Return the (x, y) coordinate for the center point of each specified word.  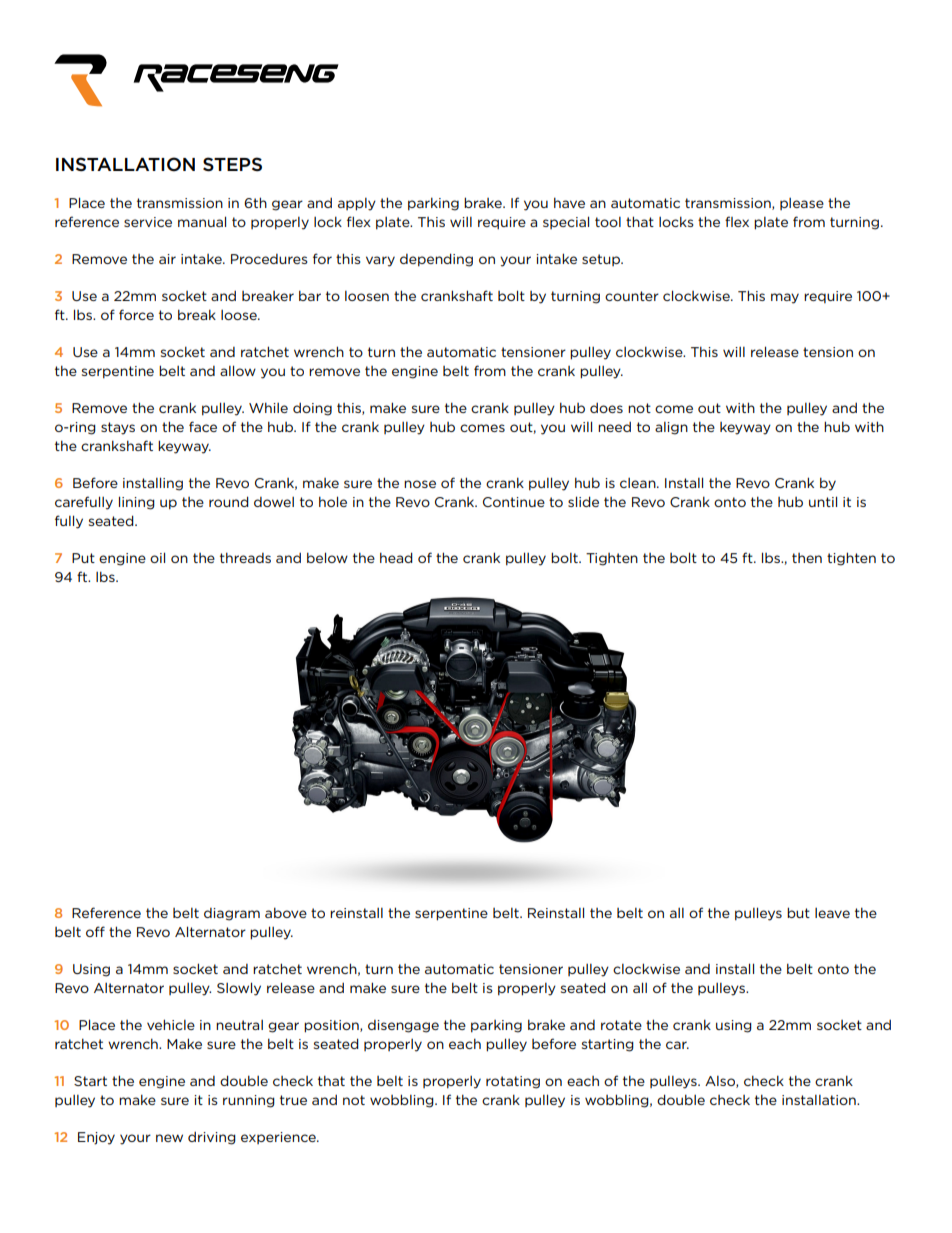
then (807, 558)
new (169, 1138)
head (396, 557)
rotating (513, 1082)
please (802, 204)
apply (357, 204)
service (148, 222)
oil (157, 557)
